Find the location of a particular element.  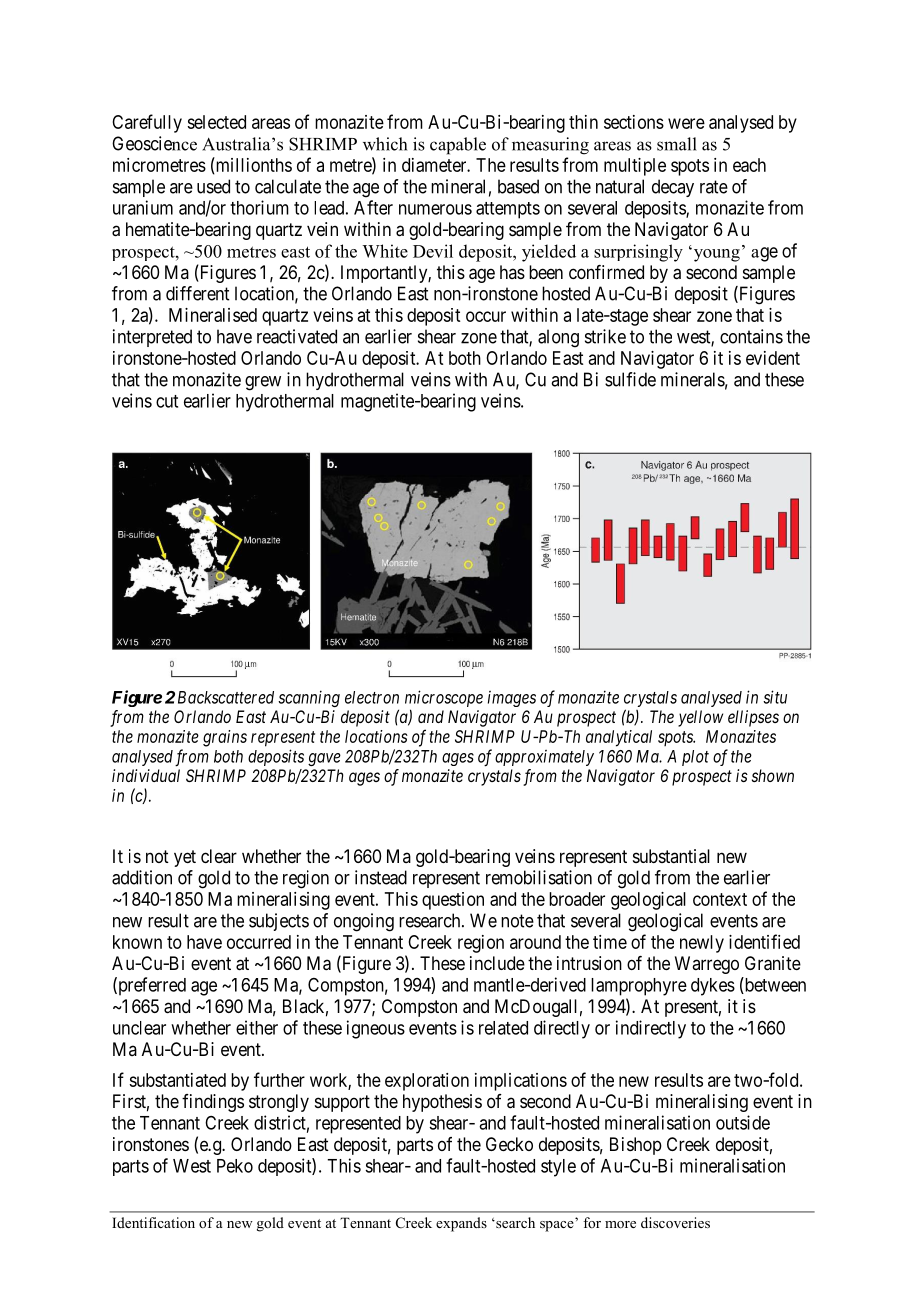

used is located at coordinates (213, 186).
